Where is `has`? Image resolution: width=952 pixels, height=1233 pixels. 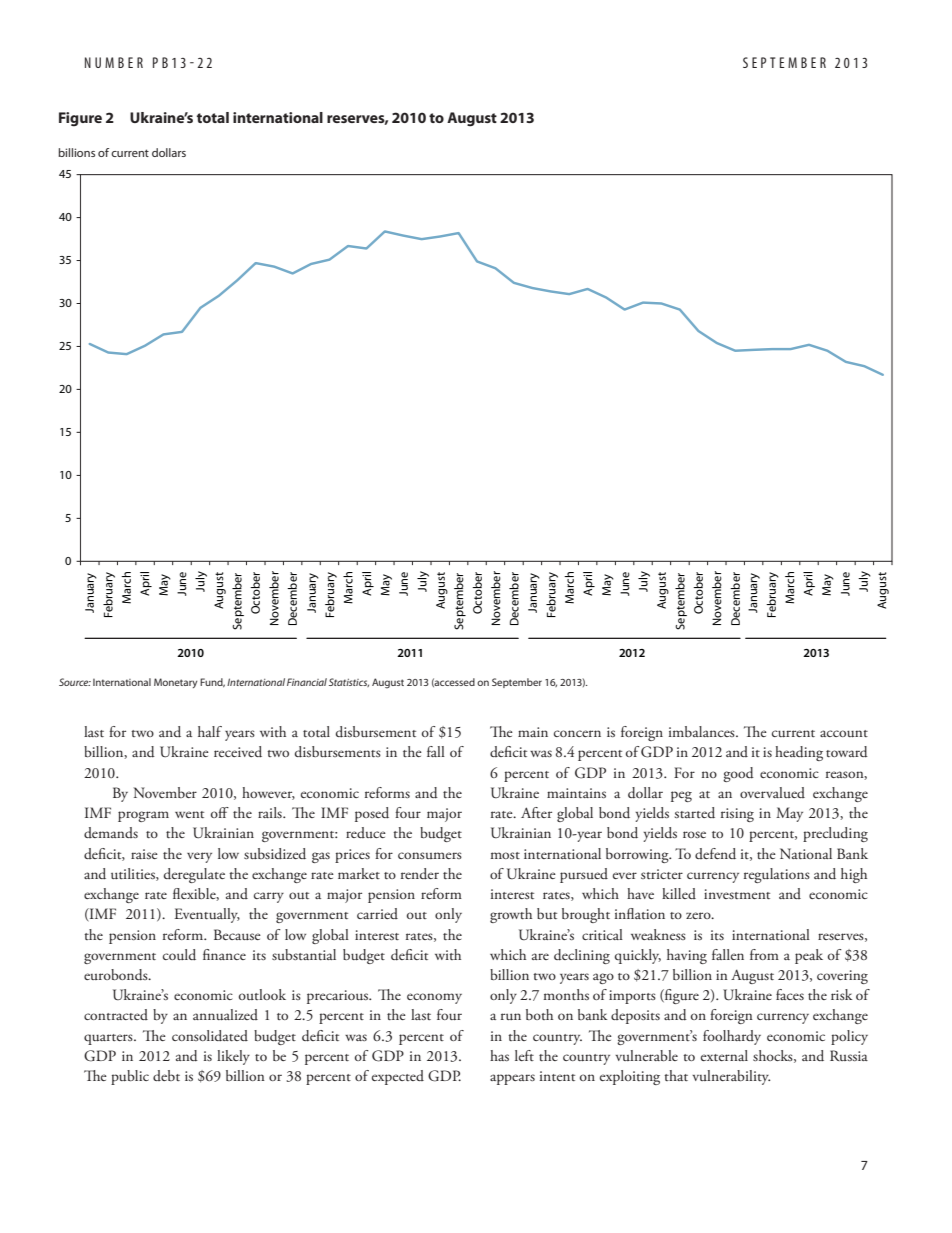
has is located at coordinates (499, 1055).
